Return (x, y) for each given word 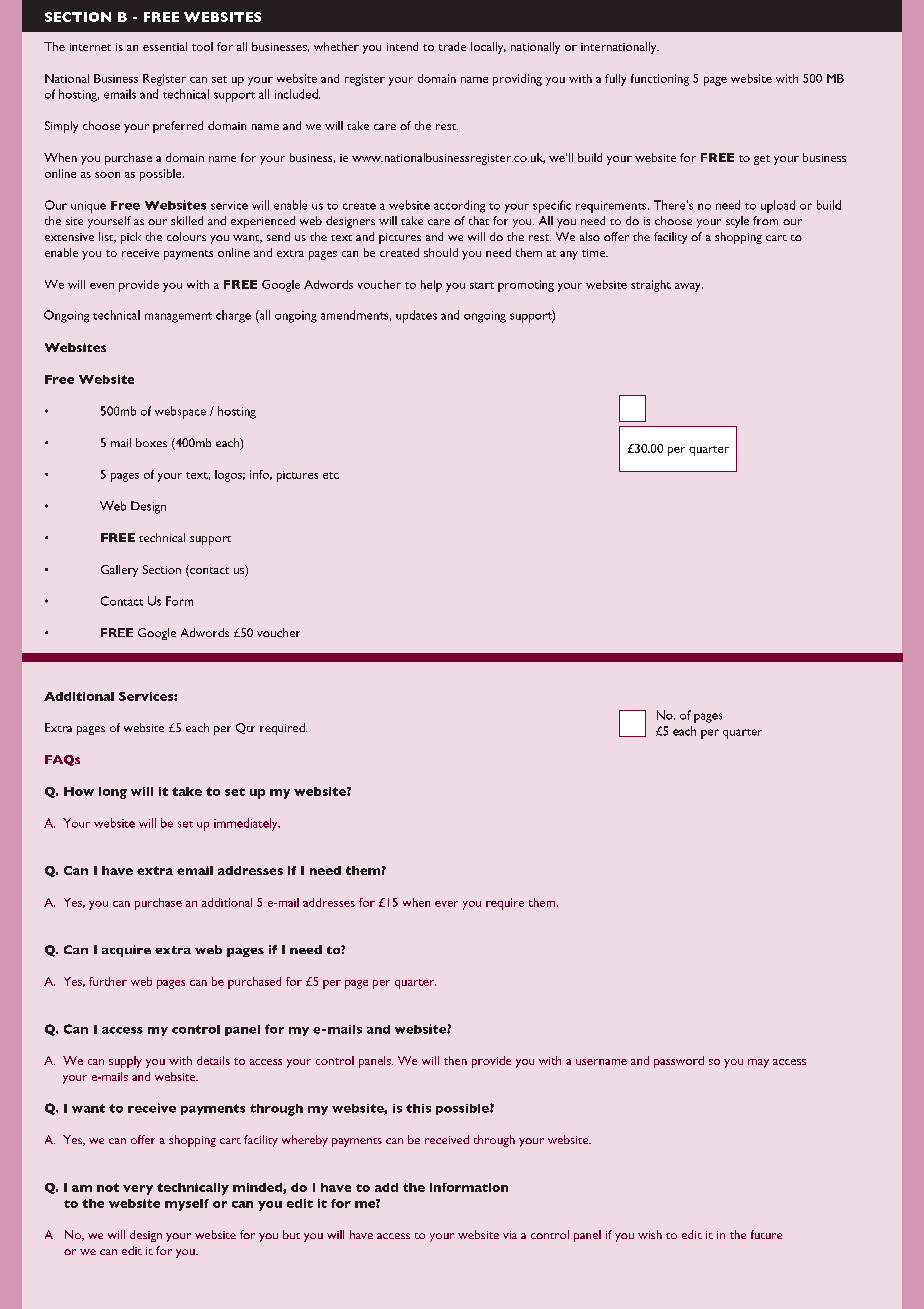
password (679, 1062)
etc (331, 475)
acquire (126, 951)
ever (446, 904)
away (689, 287)
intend (402, 46)
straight (651, 286)
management (178, 317)
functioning (660, 80)
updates (416, 316)
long (113, 793)
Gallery (119, 571)
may (758, 1063)
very (138, 1190)
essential (165, 46)
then (455, 1060)
